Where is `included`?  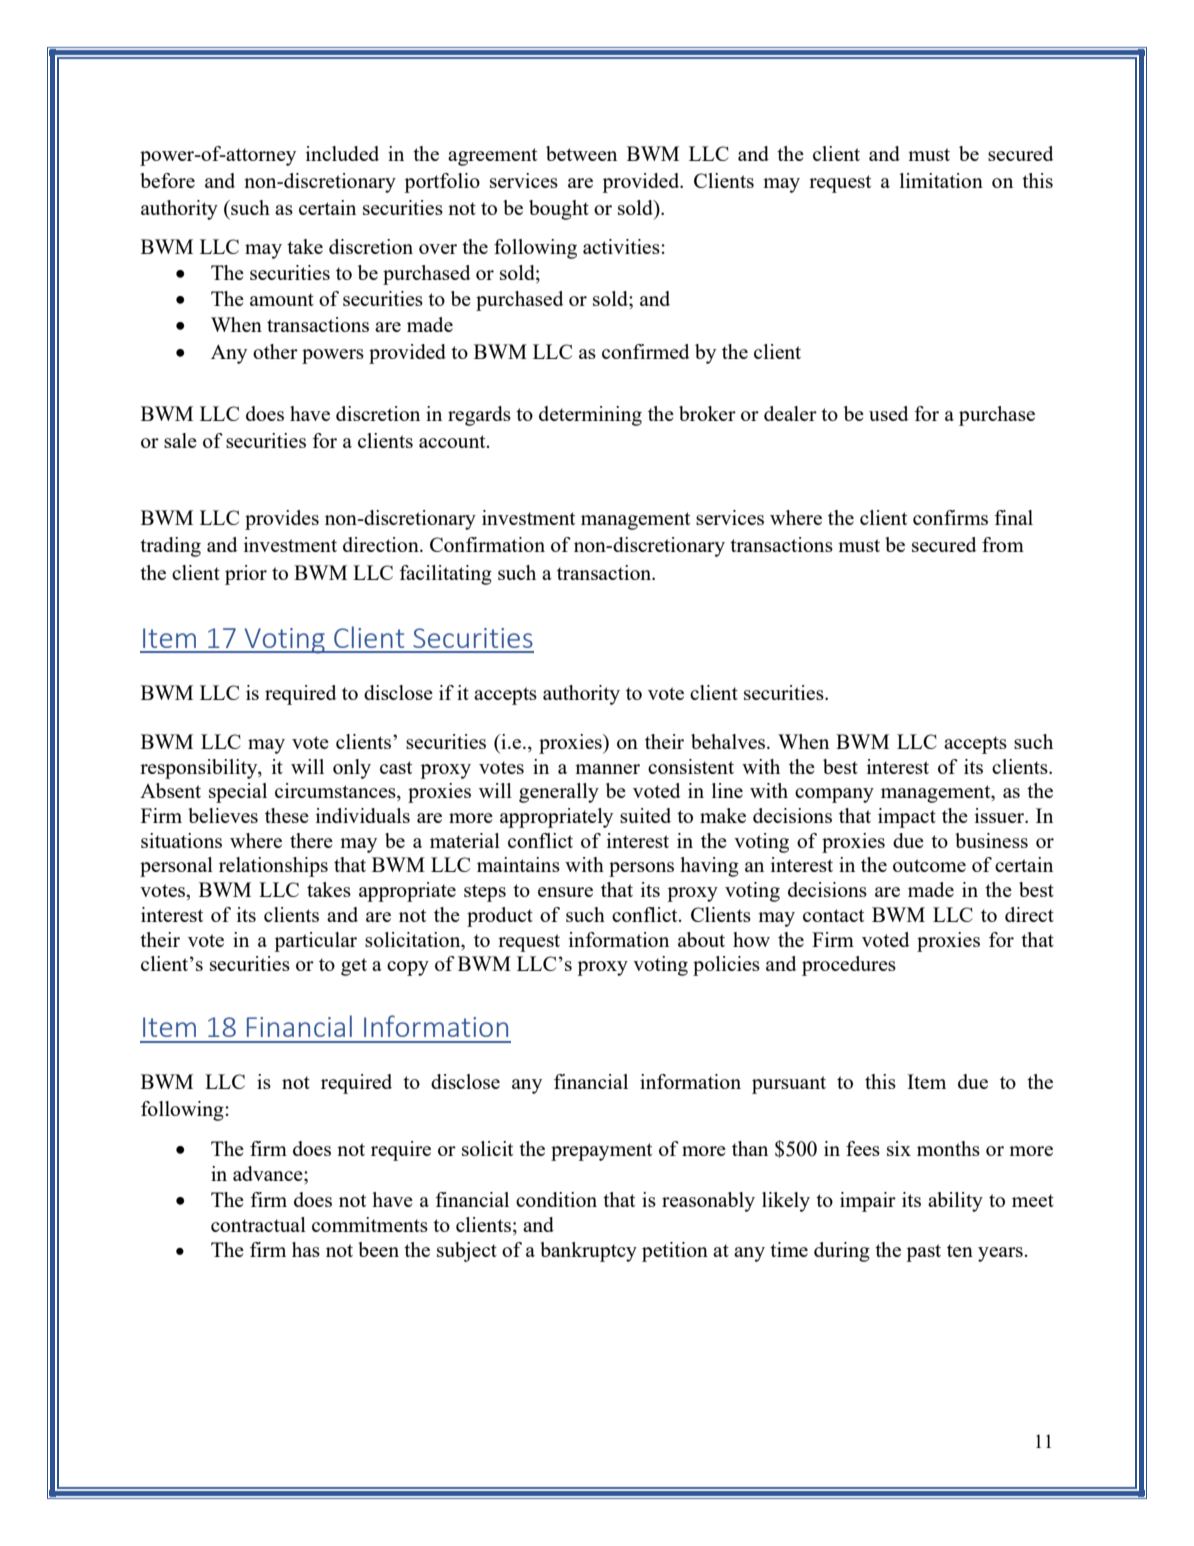
included is located at coordinates (342, 153).
